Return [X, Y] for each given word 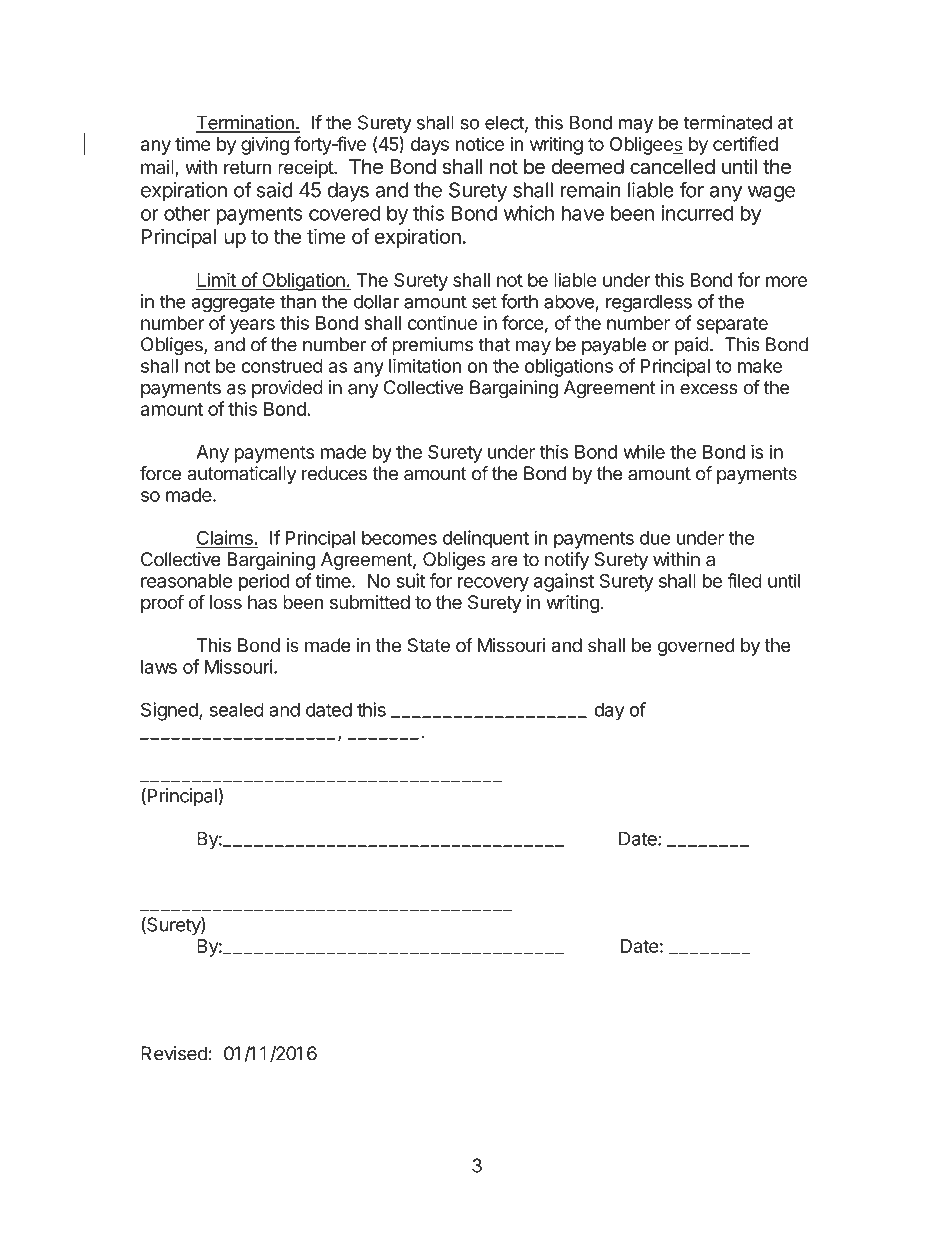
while [644, 451]
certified [745, 143]
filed [744, 580]
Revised [174, 1053]
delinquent [486, 539]
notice [480, 143]
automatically [241, 475]
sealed [237, 710]
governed [696, 647]
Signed [170, 711]
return [247, 167]
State [429, 645]
